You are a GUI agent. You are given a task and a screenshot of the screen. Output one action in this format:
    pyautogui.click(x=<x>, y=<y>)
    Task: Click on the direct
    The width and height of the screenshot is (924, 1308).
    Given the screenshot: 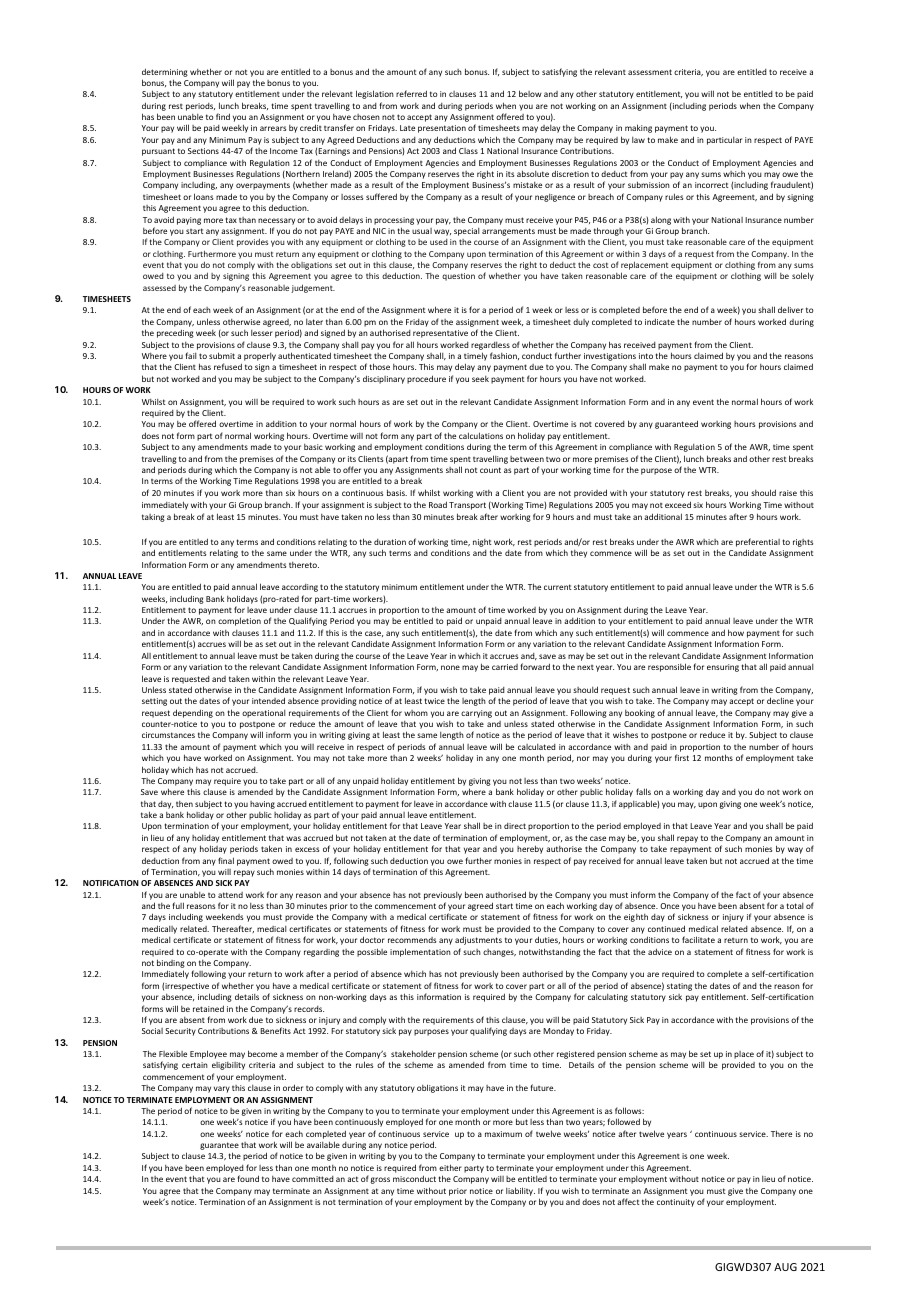 What is the action you would take?
    pyautogui.click(x=515, y=826)
